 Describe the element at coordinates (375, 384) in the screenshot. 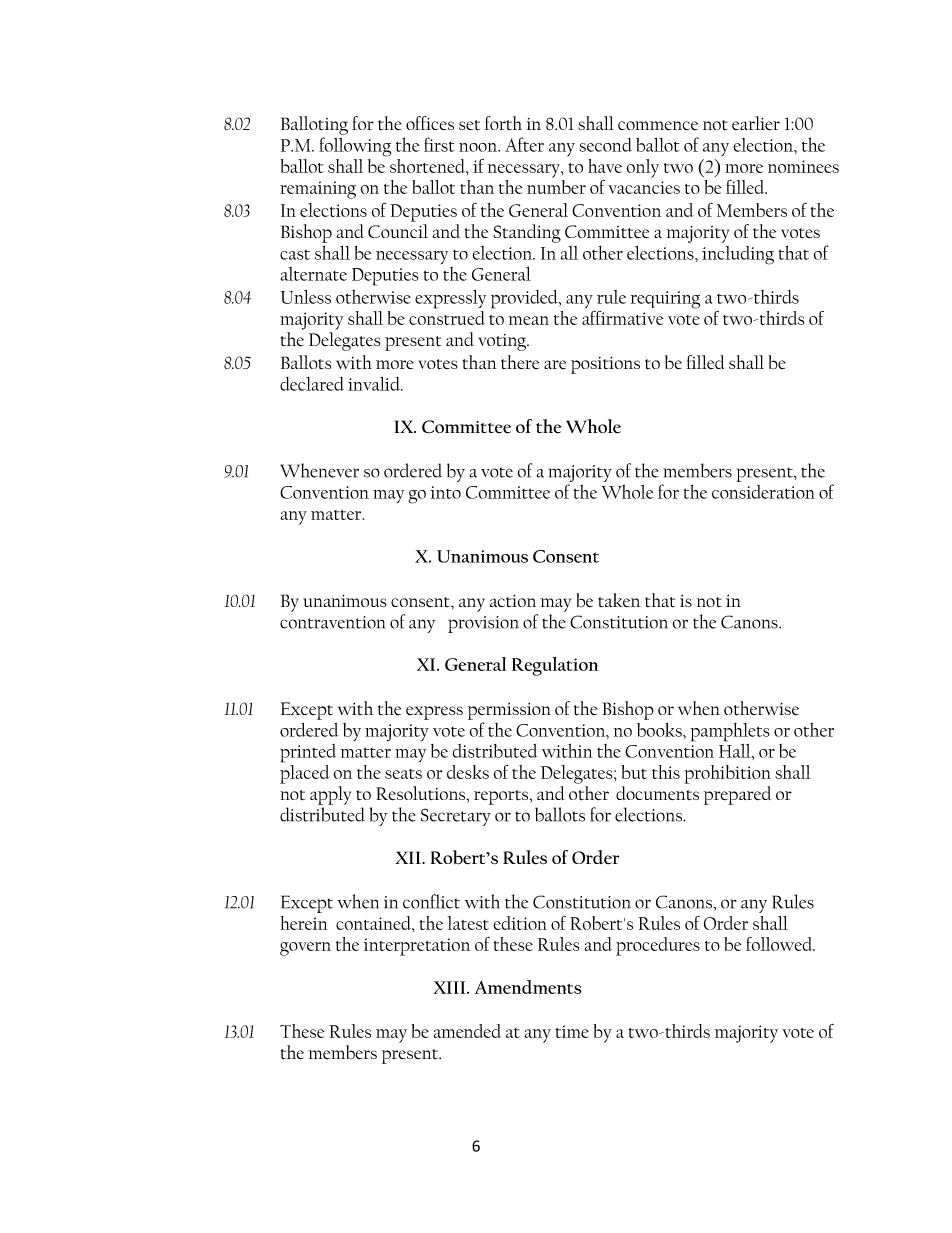

I see `invalid` at that location.
